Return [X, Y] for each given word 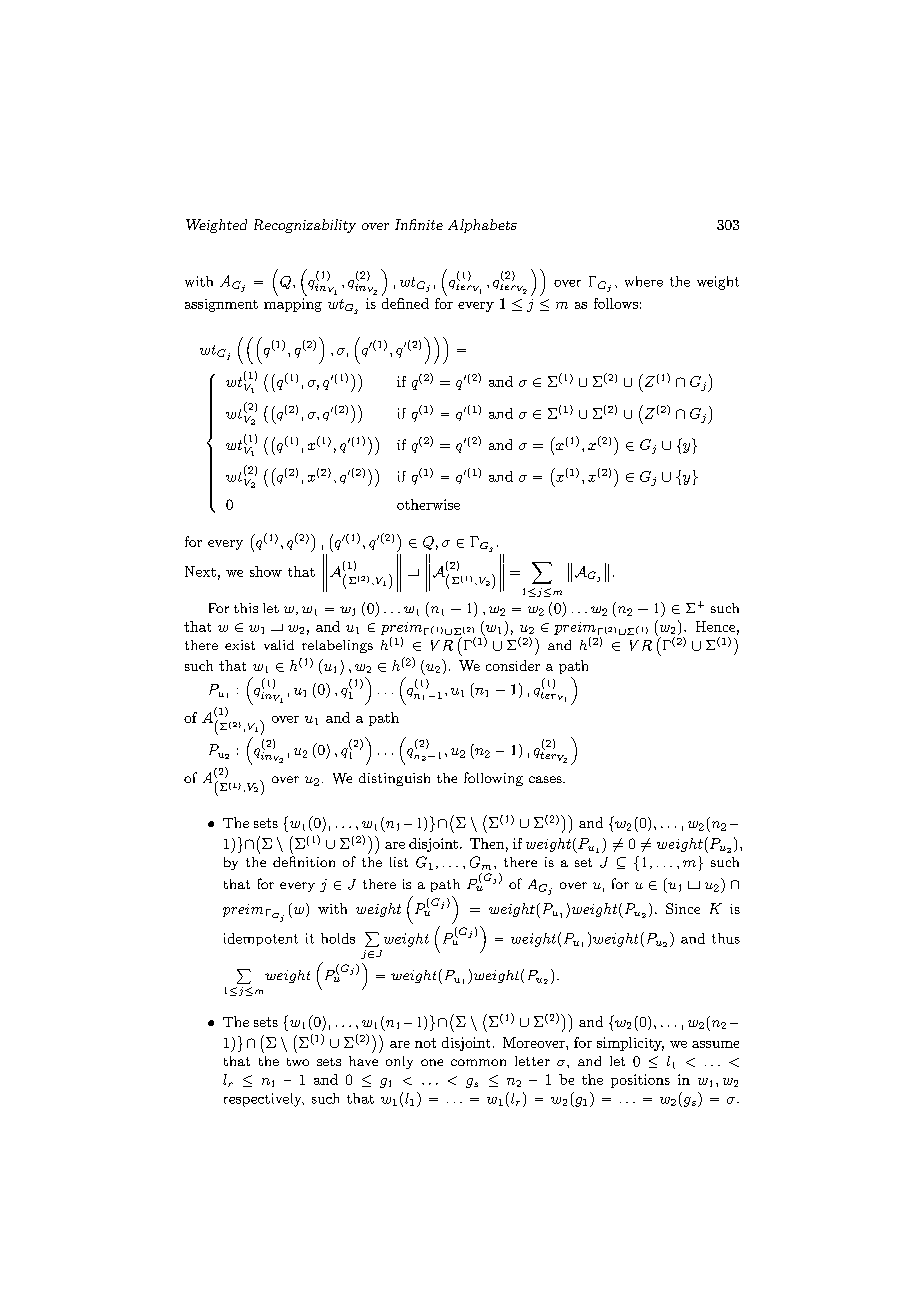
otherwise [428, 504]
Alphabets [482, 226]
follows [616, 303]
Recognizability [305, 226]
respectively [264, 1100]
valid [279, 645]
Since [683, 908]
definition [304, 861]
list [399, 862]
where [644, 281]
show [266, 571]
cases [546, 779]
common [478, 1062]
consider [513, 665]
